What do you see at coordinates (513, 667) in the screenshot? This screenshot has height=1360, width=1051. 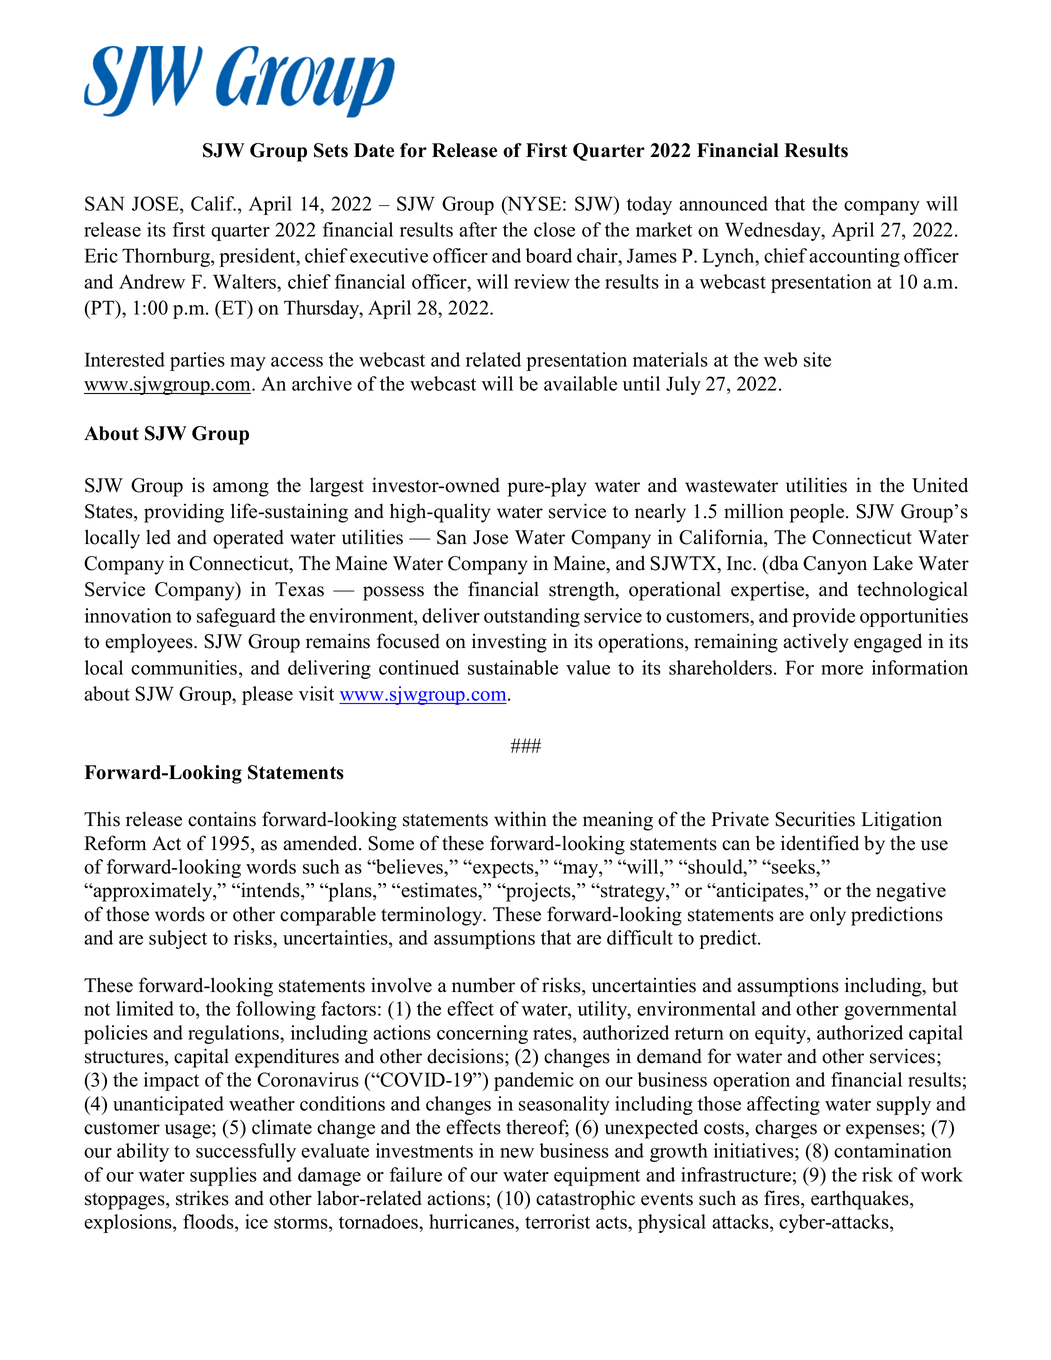 I see `sustainable` at bounding box center [513, 667].
